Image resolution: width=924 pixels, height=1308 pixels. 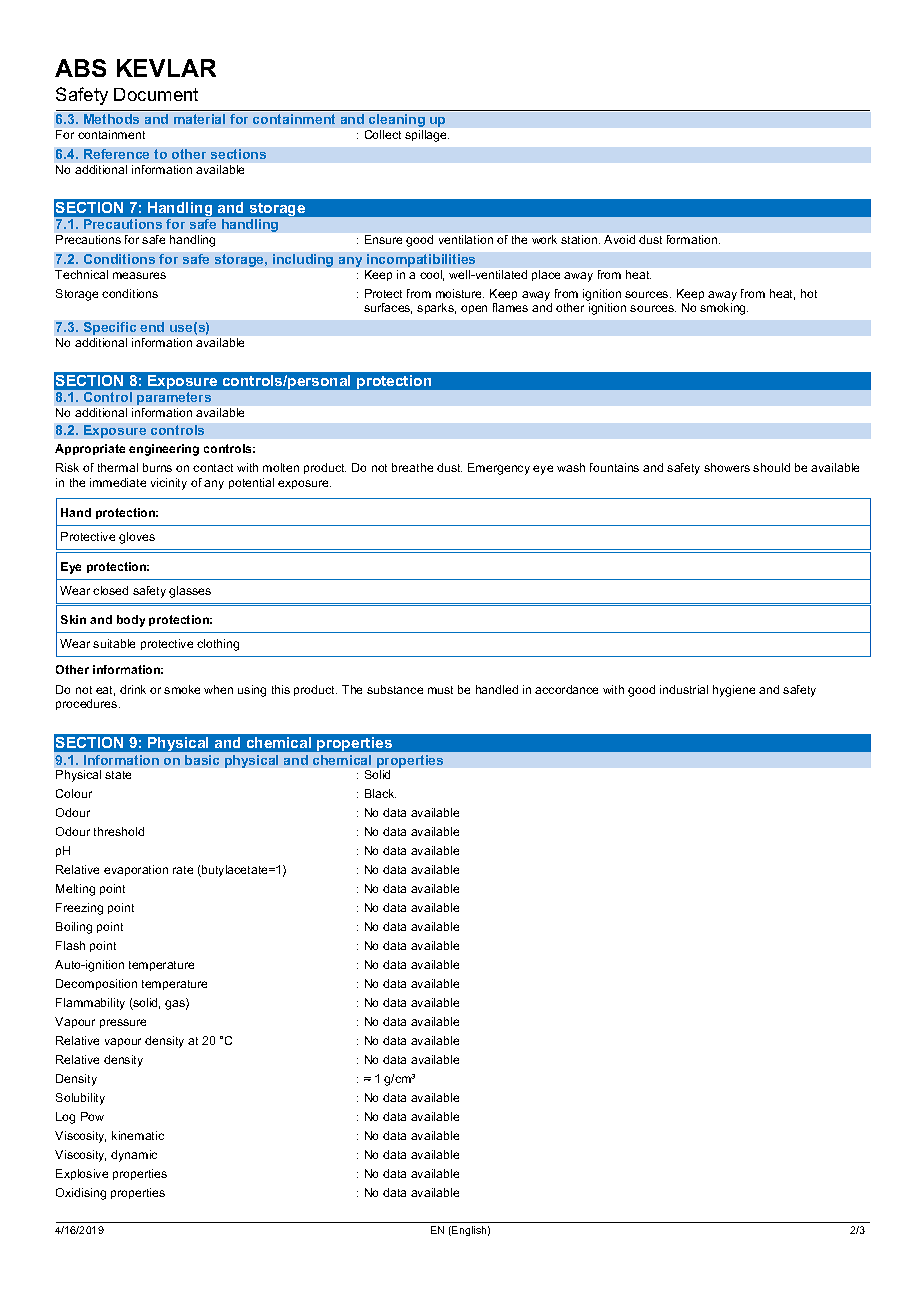 I want to click on Document, so click(x=156, y=94).
